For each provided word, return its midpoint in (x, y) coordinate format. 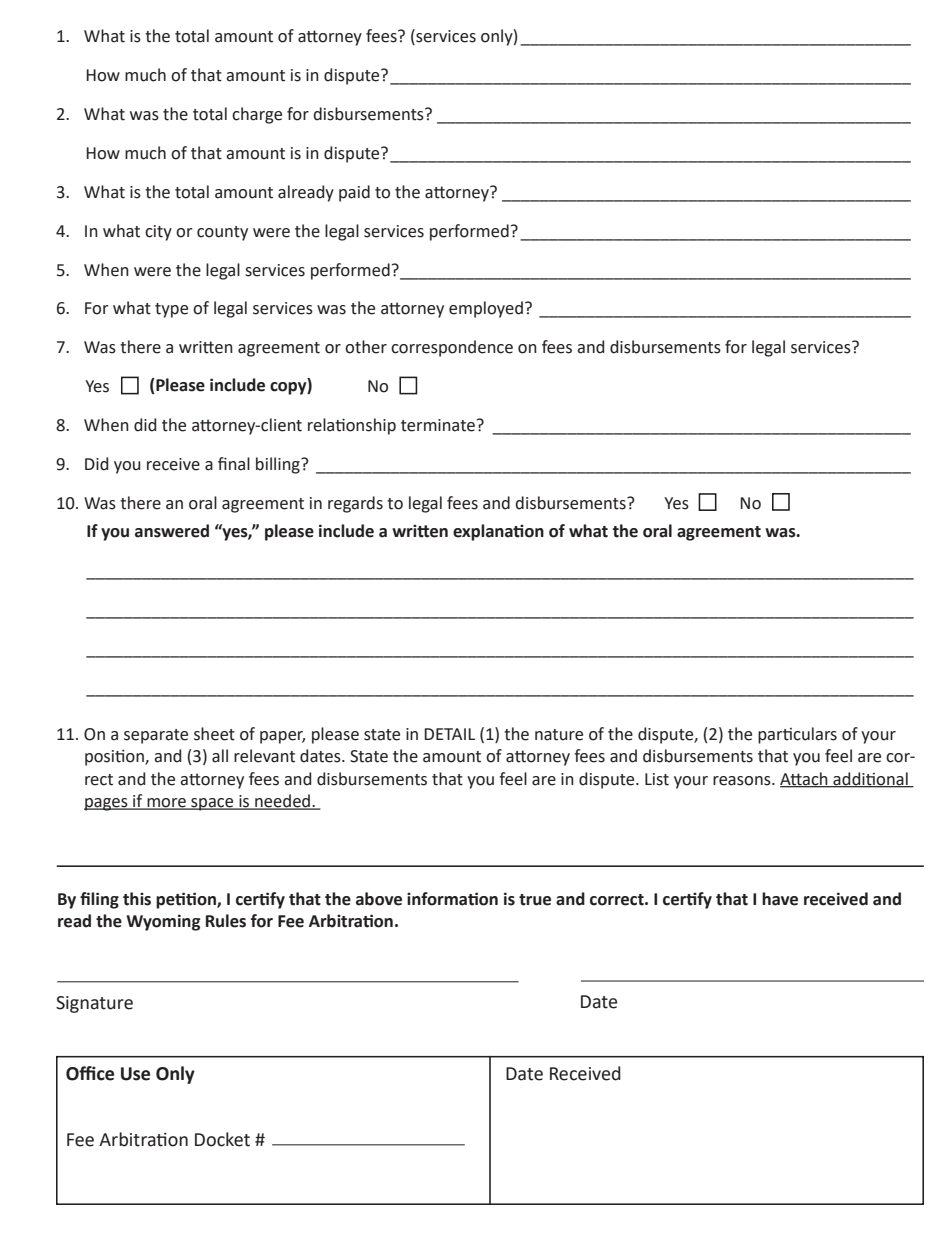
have (780, 899)
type (171, 310)
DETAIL (449, 734)
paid (354, 193)
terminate (438, 425)
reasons (743, 781)
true (535, 900)
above (379, 899)
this (137, 899)
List (657, 779)
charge (257, 115)
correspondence (452, 348)
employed (486, 309)
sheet (214, 734)
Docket (222, 1139)
